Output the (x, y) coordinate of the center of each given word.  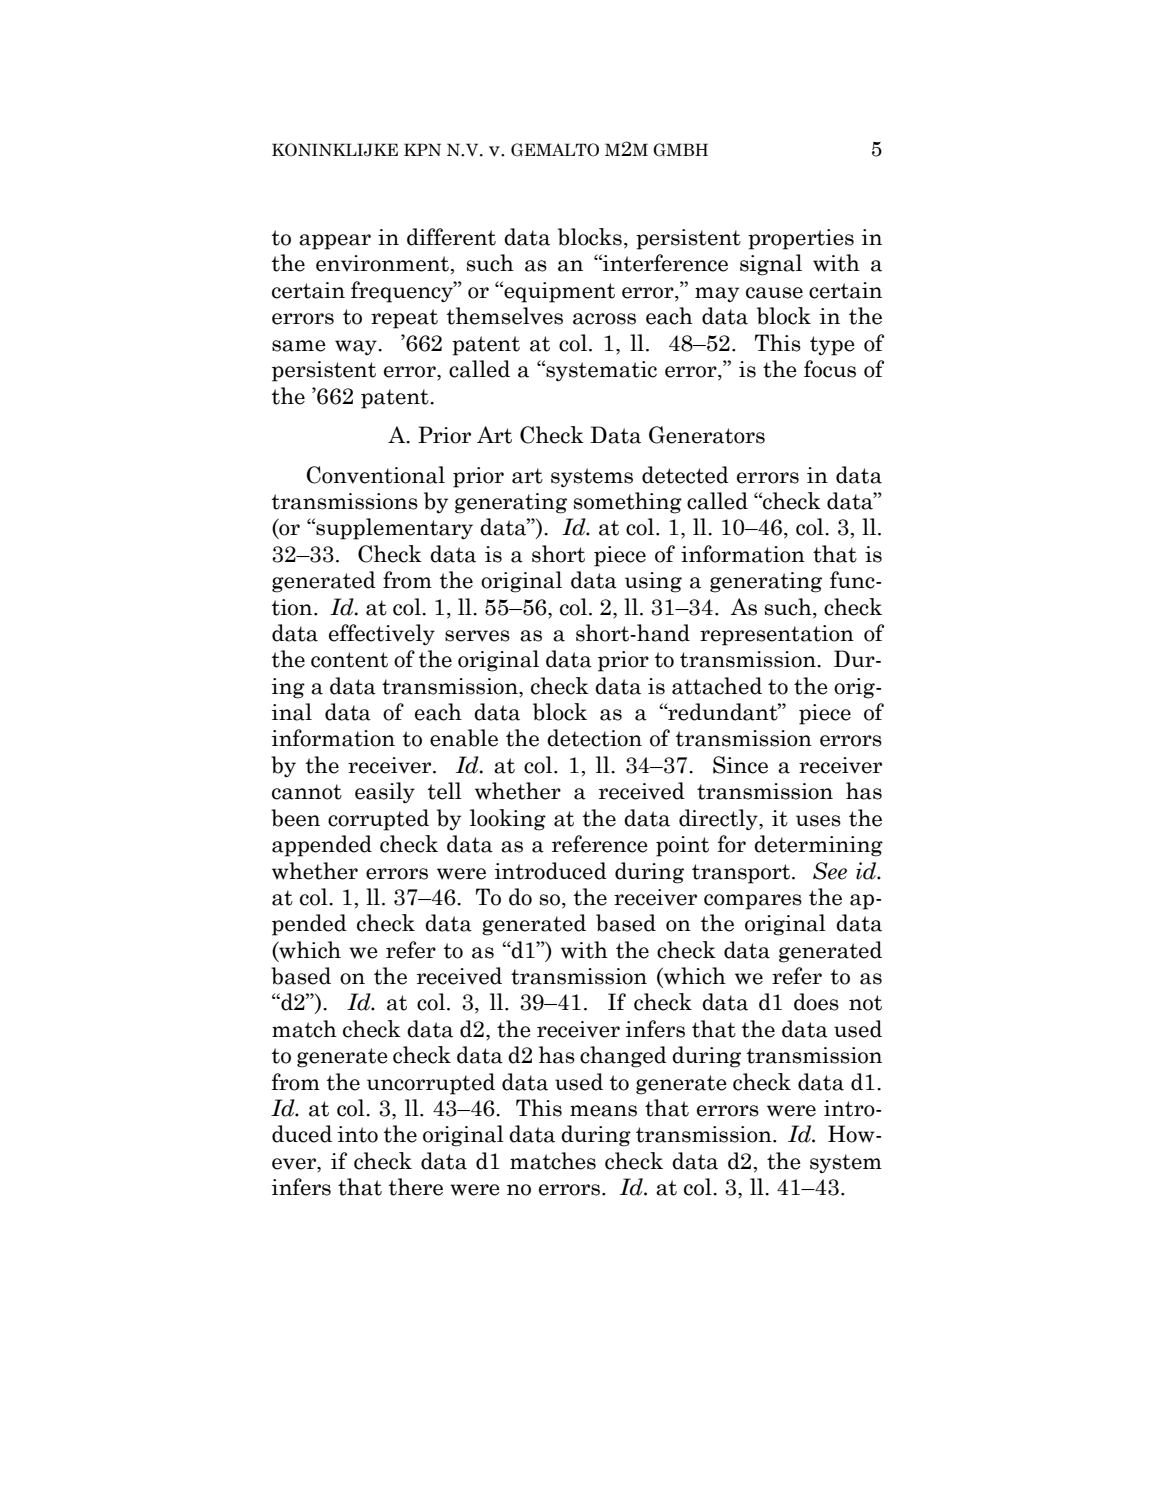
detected (685, 475)
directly (719, 819)
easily (385, 792)
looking (508, 820)
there (416, 1187)
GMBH (680, 150)
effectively (382, 634)
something (628, 503)
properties (801, 239)
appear (335, 242)
